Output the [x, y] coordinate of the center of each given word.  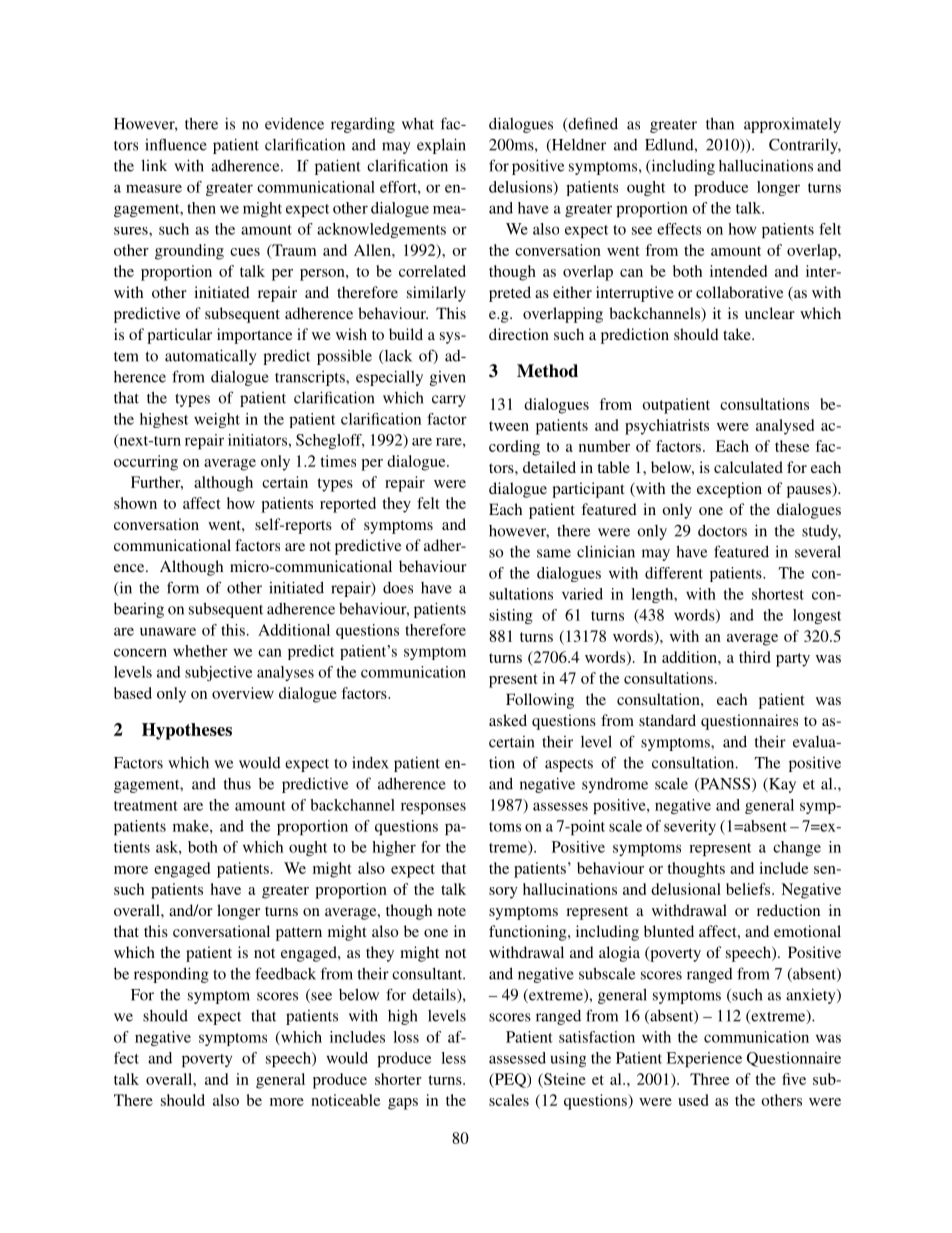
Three [710, 1079]
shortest [778, 594]
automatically [211, 357]
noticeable [346, 1100]
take [738, 334]
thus [237, 784]
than [720, 123]
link [154, 165]
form [183, 587]
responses [433, 808]
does [398, 588]
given [448, 378]
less [453, 1058]
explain [441, 146]
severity [690, 827]
